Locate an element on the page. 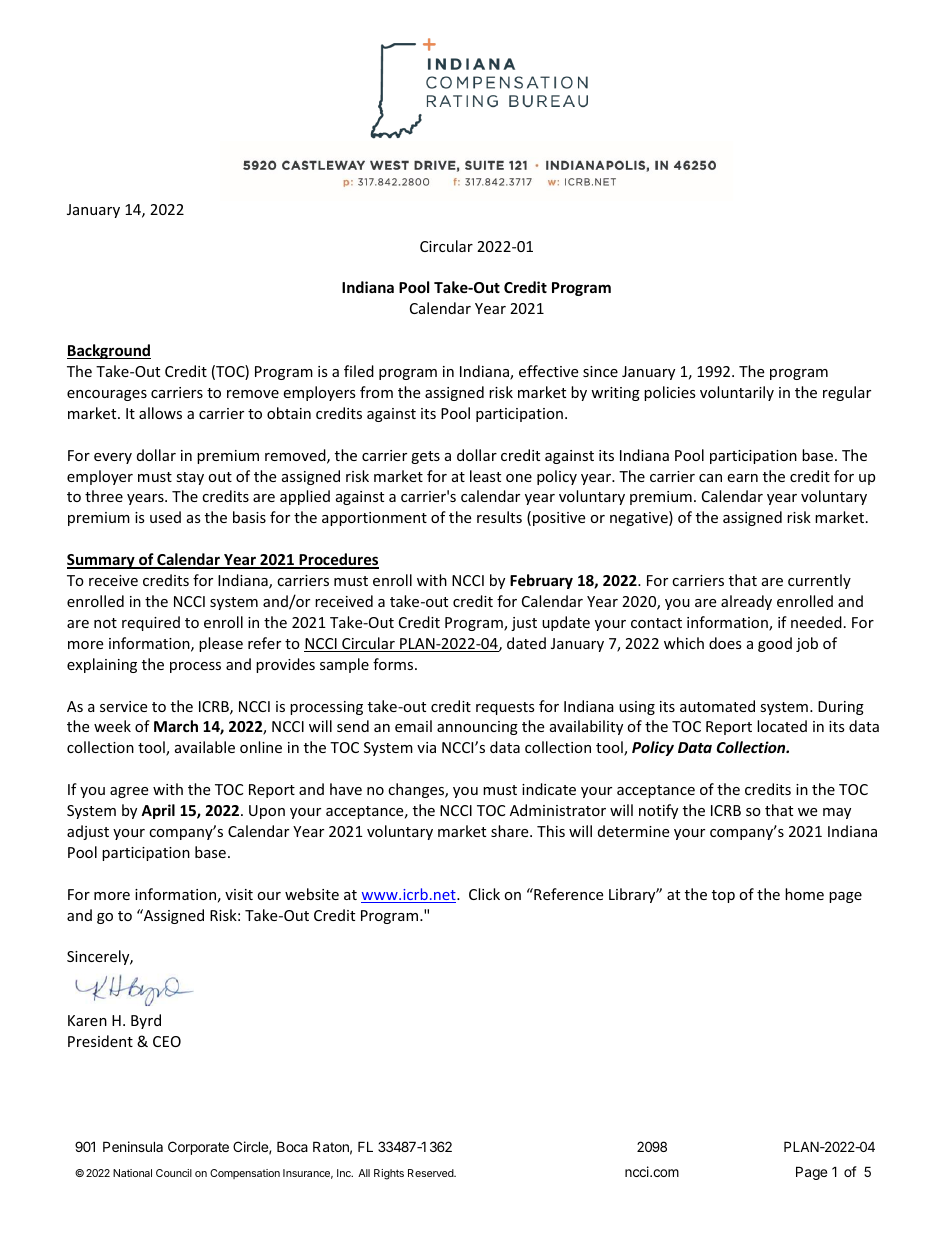 This page has width=952, height=1233. Corporate is located at coordinates (198, 1148).
